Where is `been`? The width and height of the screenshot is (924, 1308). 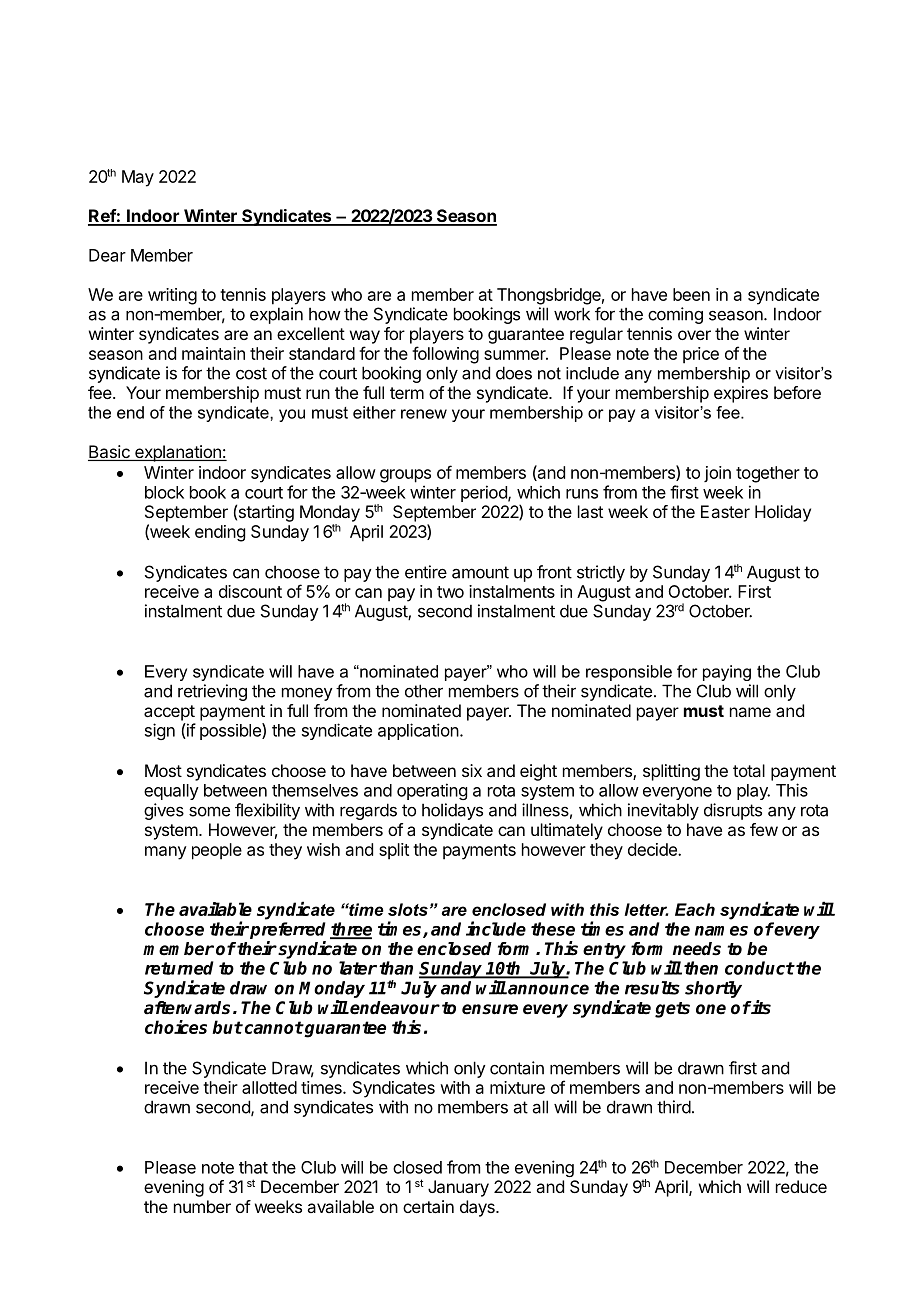
been is located at coordinates (691, 294).
